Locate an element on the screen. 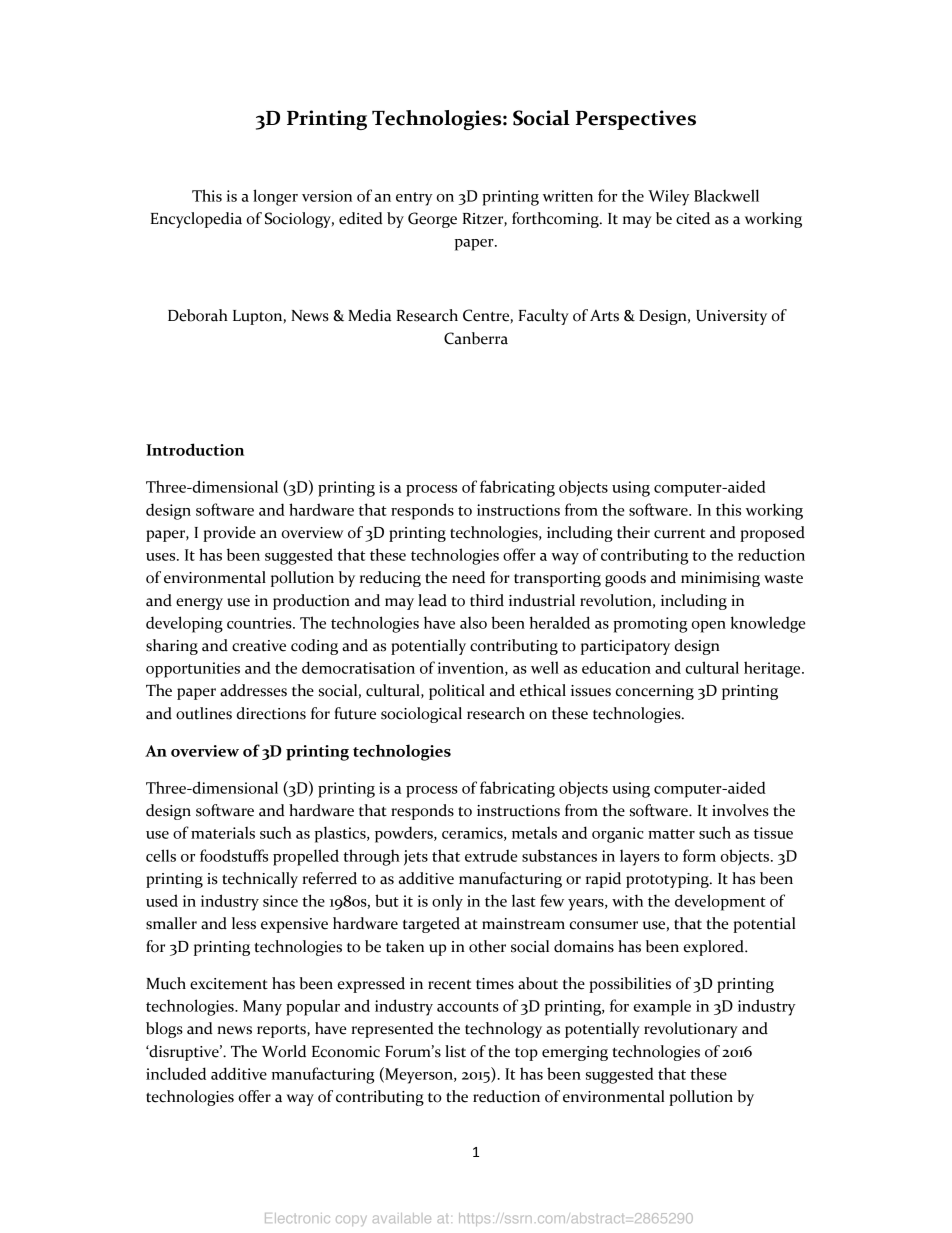 Image resolution: width=952 pixels, height=1233 pixels. Wiley is located at coordinates (669, 197).
